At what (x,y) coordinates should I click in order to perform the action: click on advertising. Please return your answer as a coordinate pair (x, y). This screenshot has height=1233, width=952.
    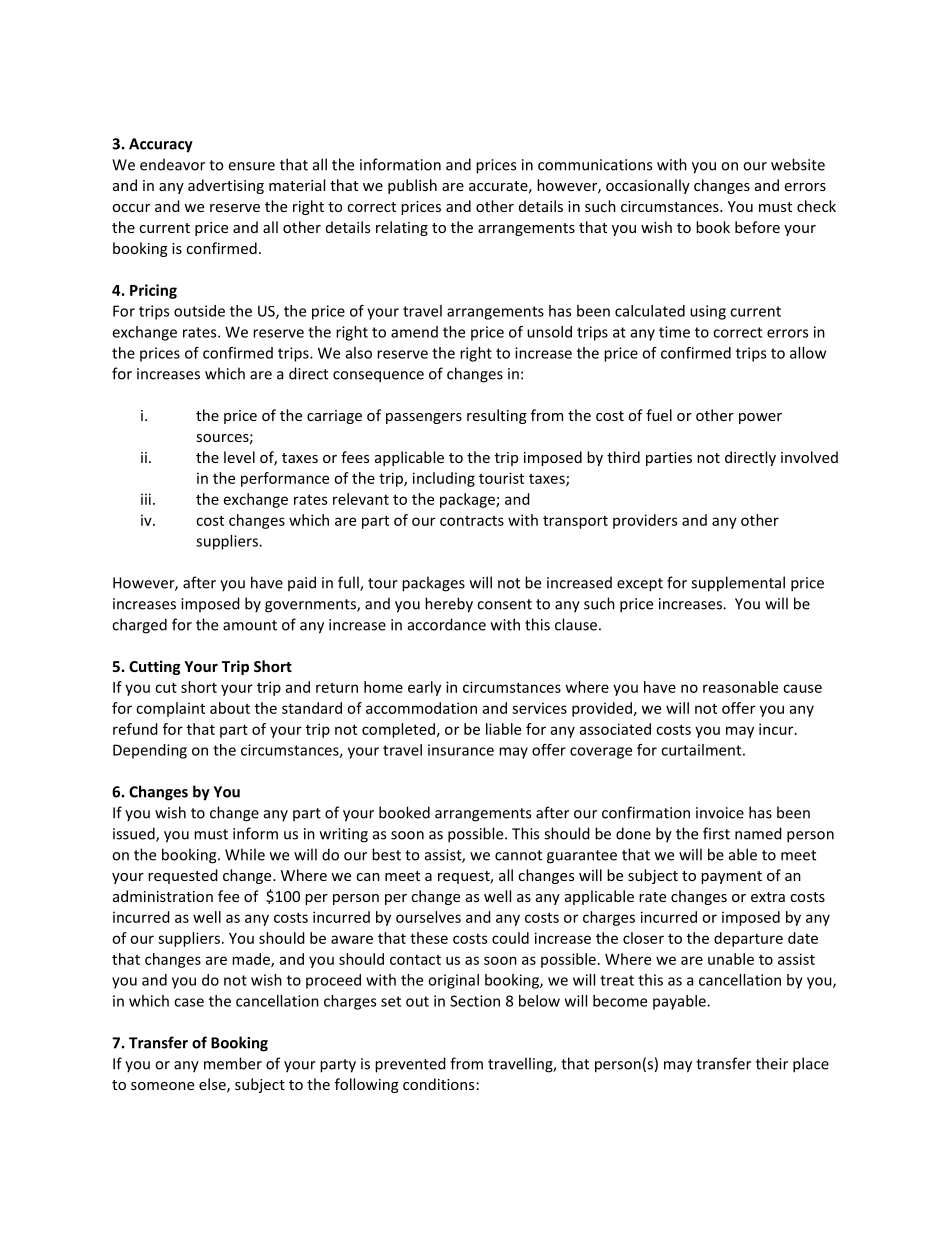
    Looking at the image, I should click on (226, 186).
